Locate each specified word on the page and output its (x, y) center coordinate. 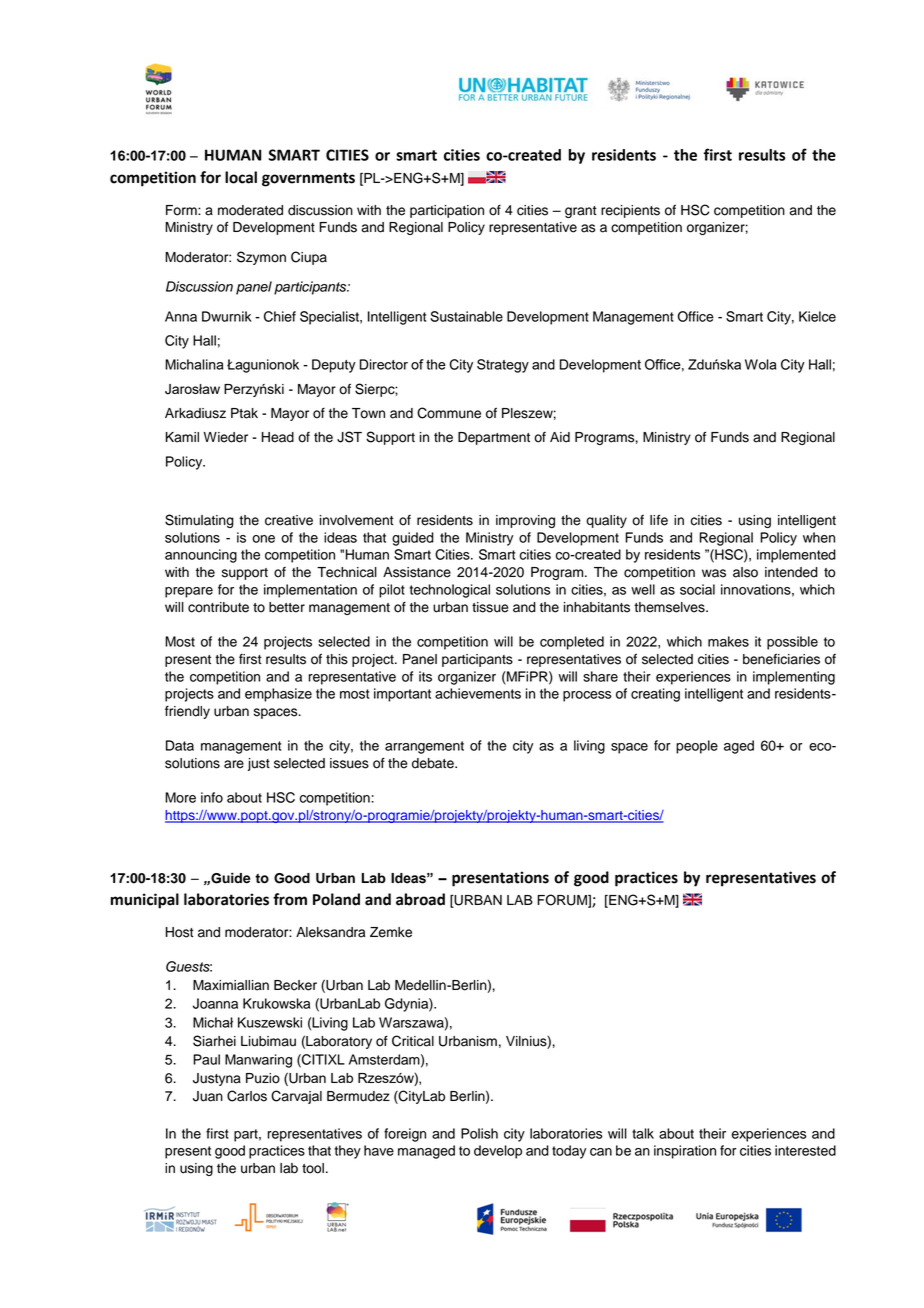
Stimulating (199, 521)
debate (434, 763)
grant (581, 212)
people (697, 747)
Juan (208, 1096)
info (212, 797)
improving (525, 521)
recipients (630, 211)
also (745, 572)
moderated (250, 210)
